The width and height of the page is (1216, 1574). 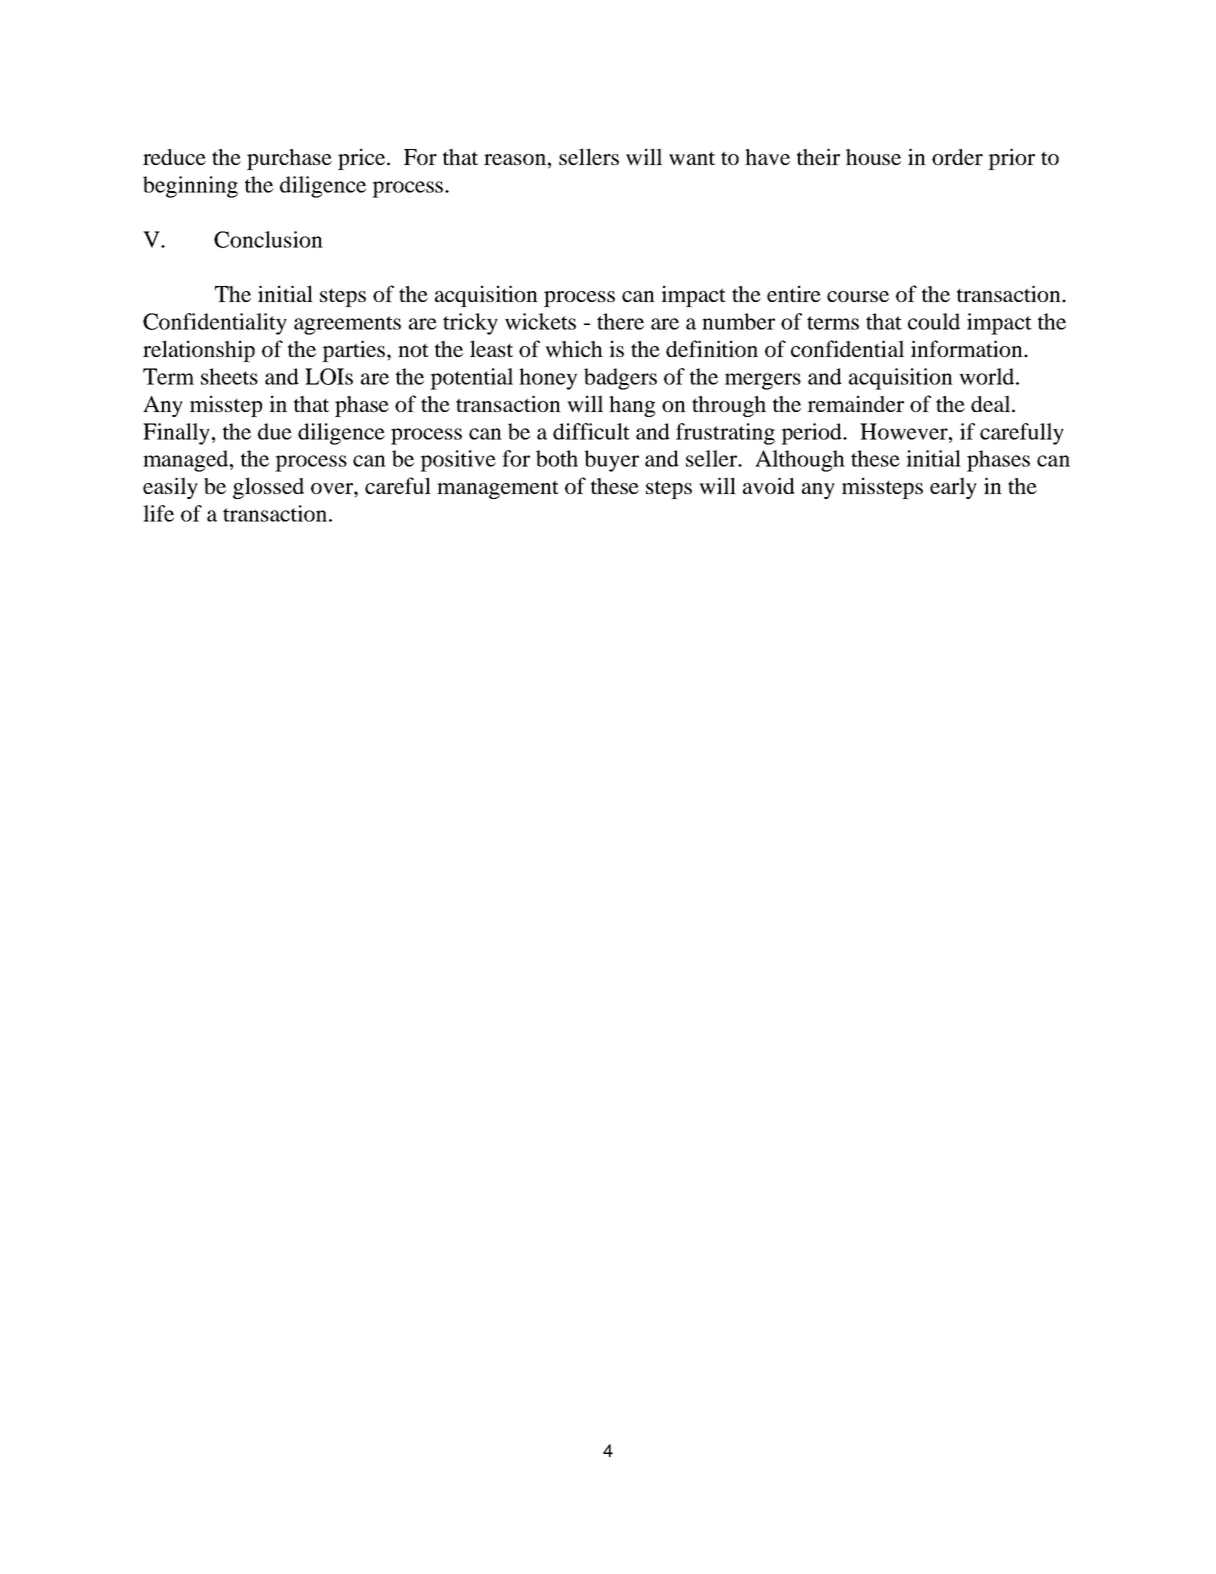 I want to click on Conclusion, so click(x=268, y=239).
